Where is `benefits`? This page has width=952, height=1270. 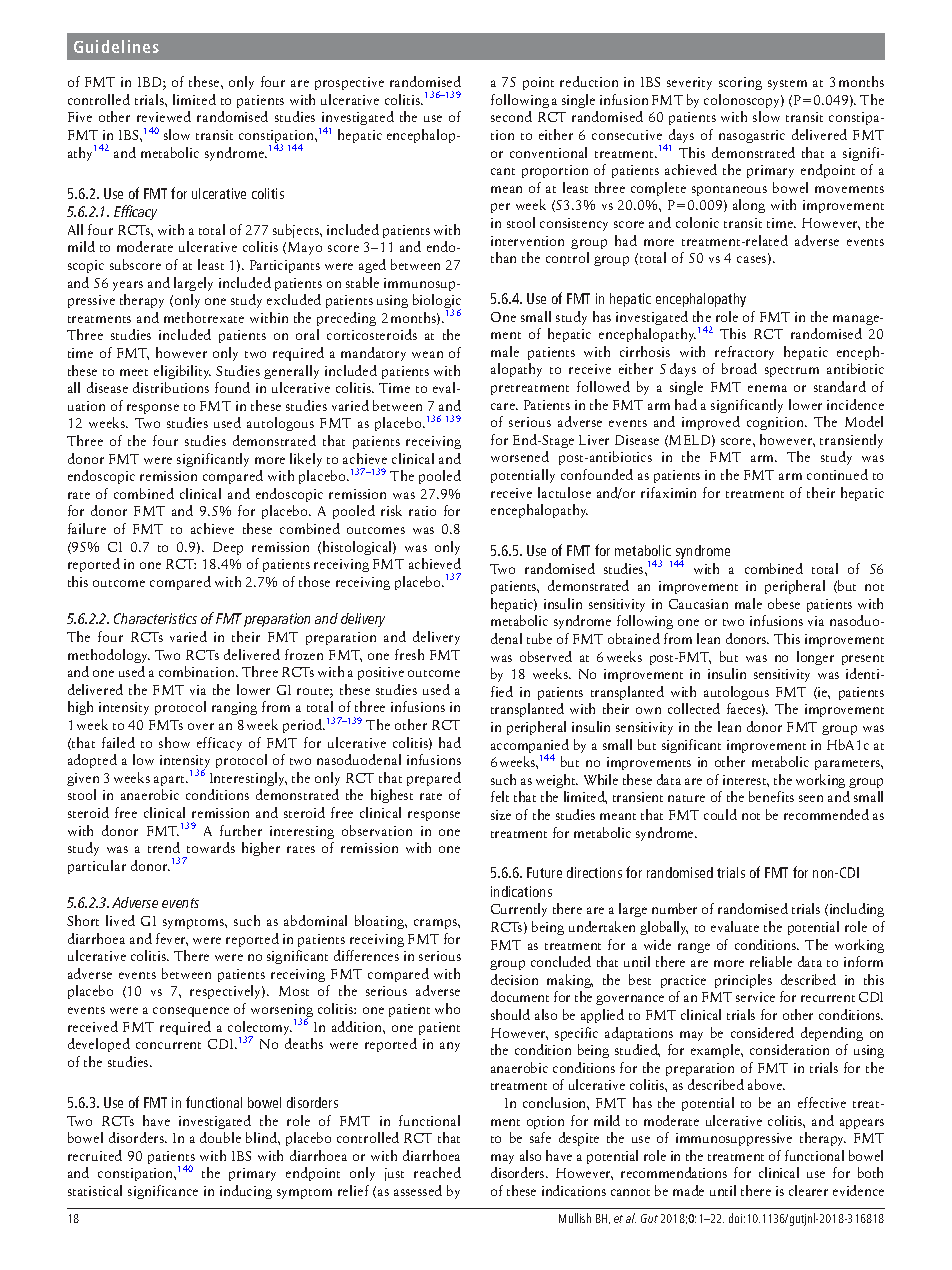 benefits is located at coordinates (771, 796).
